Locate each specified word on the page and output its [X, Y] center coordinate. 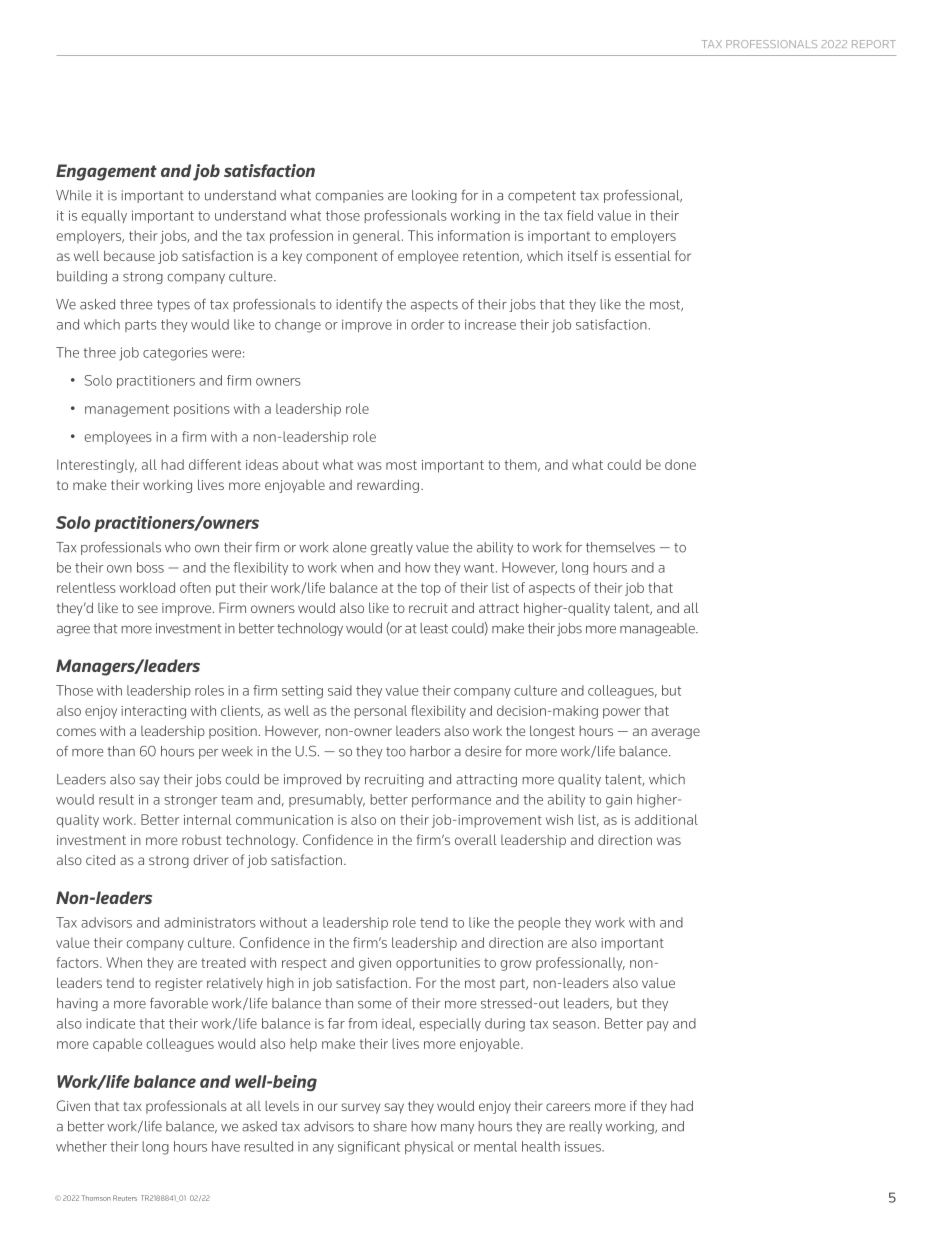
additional [666, 819]
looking [434, 196]
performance [451, 800]
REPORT [874, 44]
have [226, 1146]
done [680, 464]
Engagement [106, 172]
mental [495, 1146]
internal [207, 819]
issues [584, 1146]
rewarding [388, 486]
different [215, 464]
